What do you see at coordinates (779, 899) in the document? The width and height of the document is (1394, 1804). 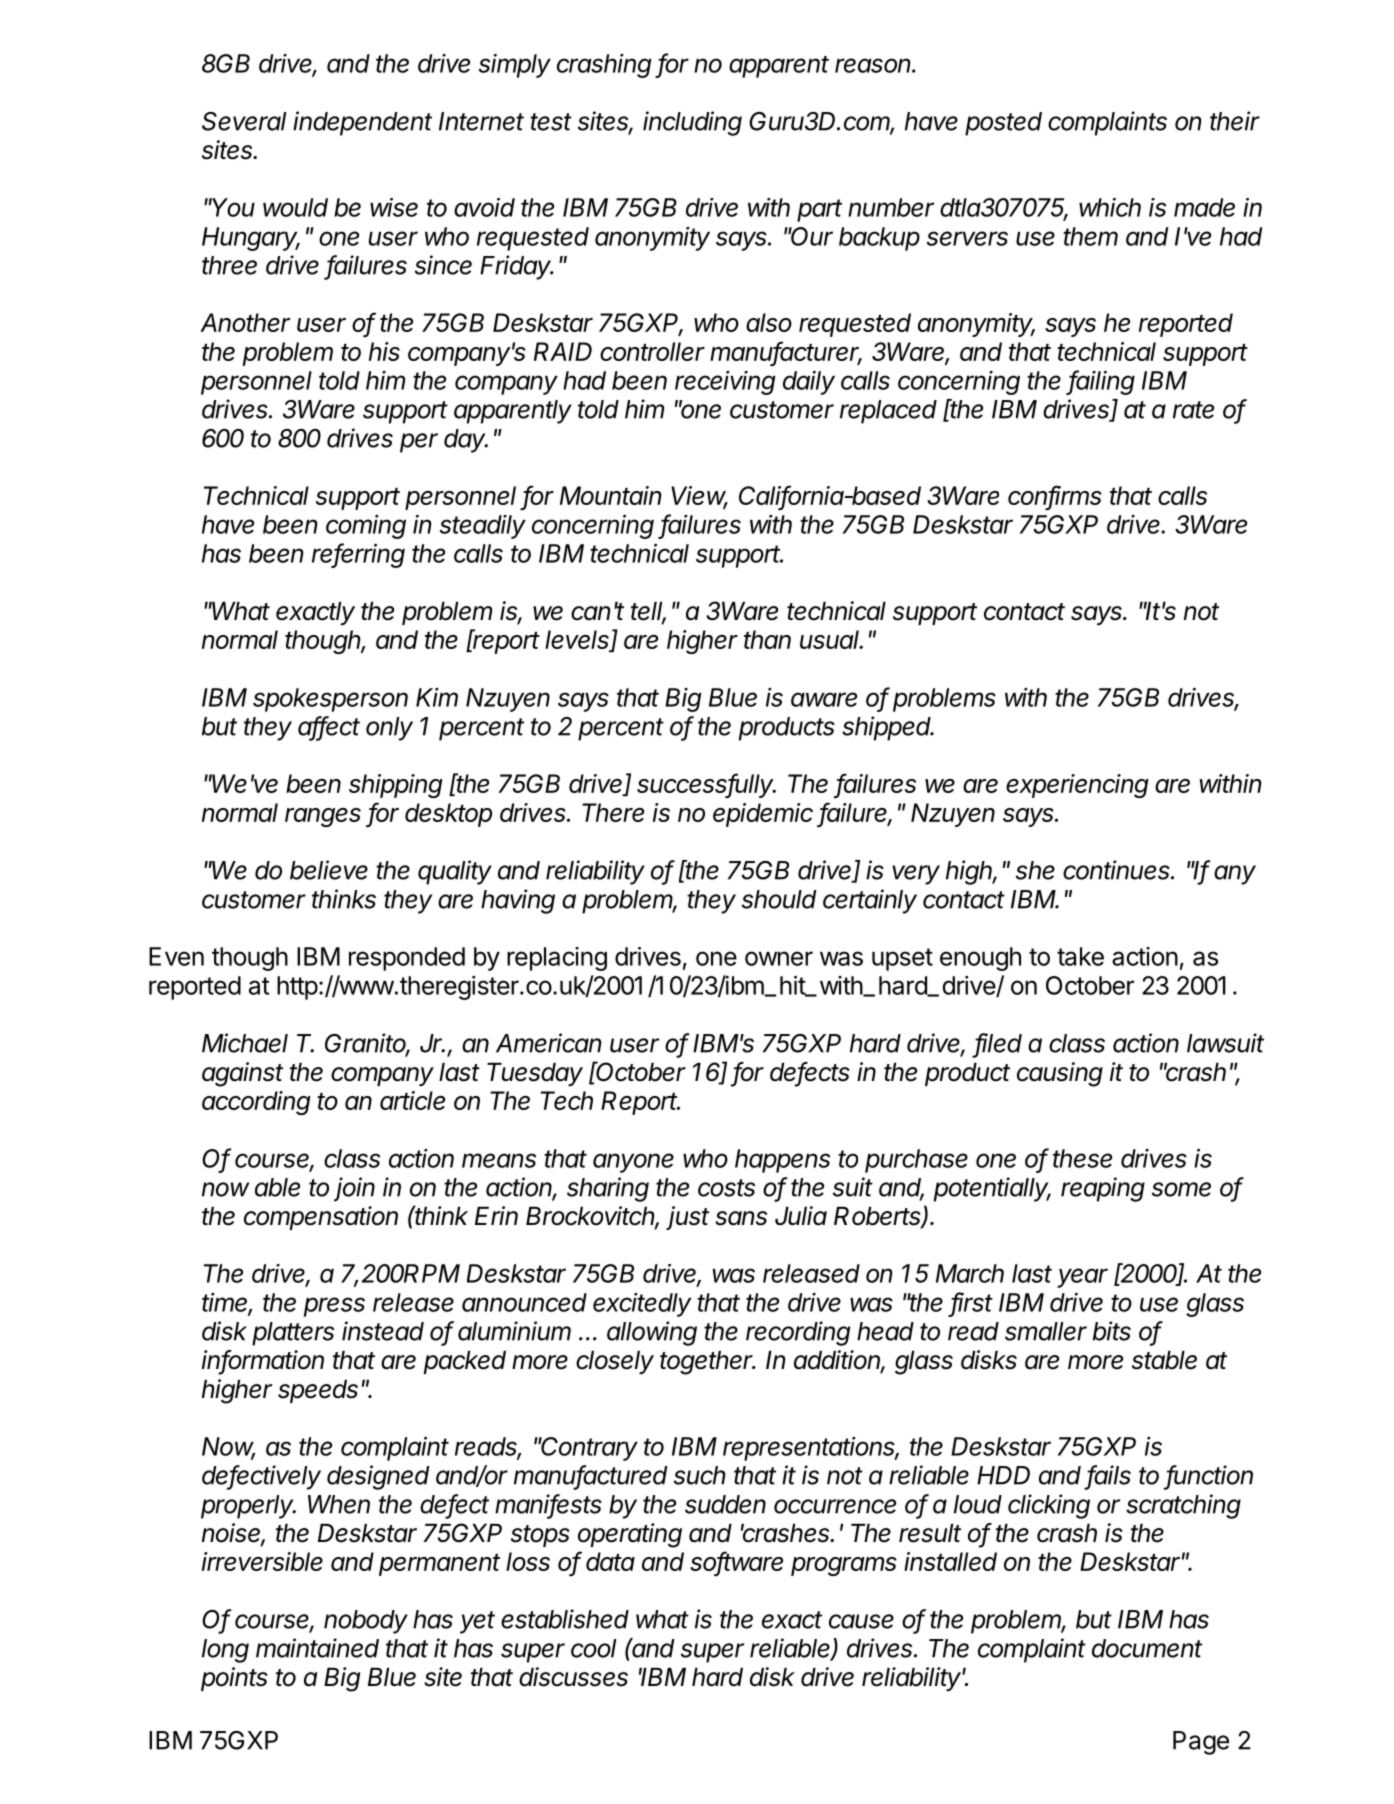 I see `should` at bounding box center [779, 899].
